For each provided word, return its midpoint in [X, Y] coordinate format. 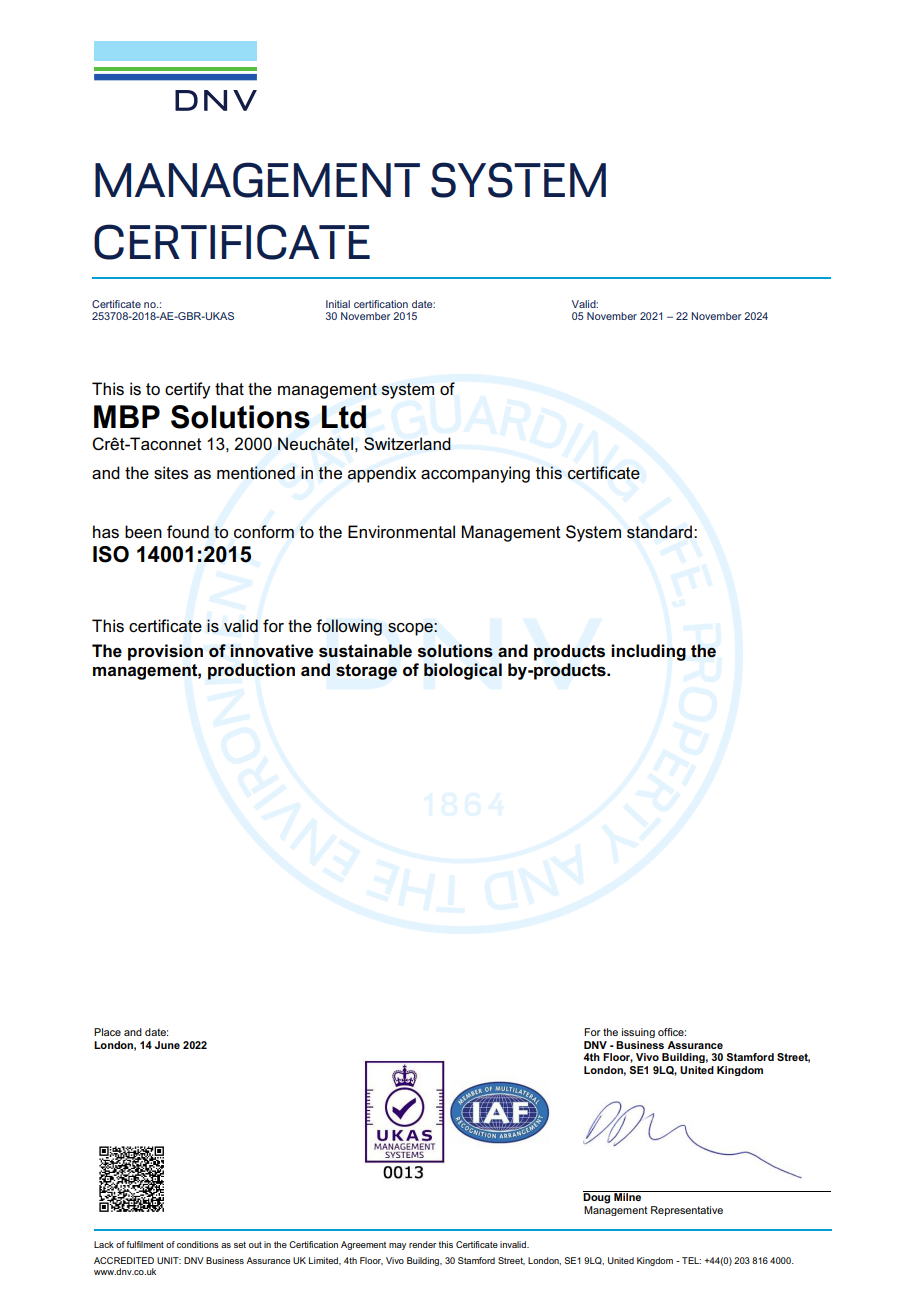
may [397, 1246]
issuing [638, 1033]
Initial [338, 304]
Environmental [401, 532]
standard [659, 532]
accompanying [475, 474]
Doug [598, 1197]
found [188, 532]
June [167, 1045]
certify [187, 390]
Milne [628, 1196]
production [251, 671]
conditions [198, 1244]
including [648, 652]
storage [366, 672]
